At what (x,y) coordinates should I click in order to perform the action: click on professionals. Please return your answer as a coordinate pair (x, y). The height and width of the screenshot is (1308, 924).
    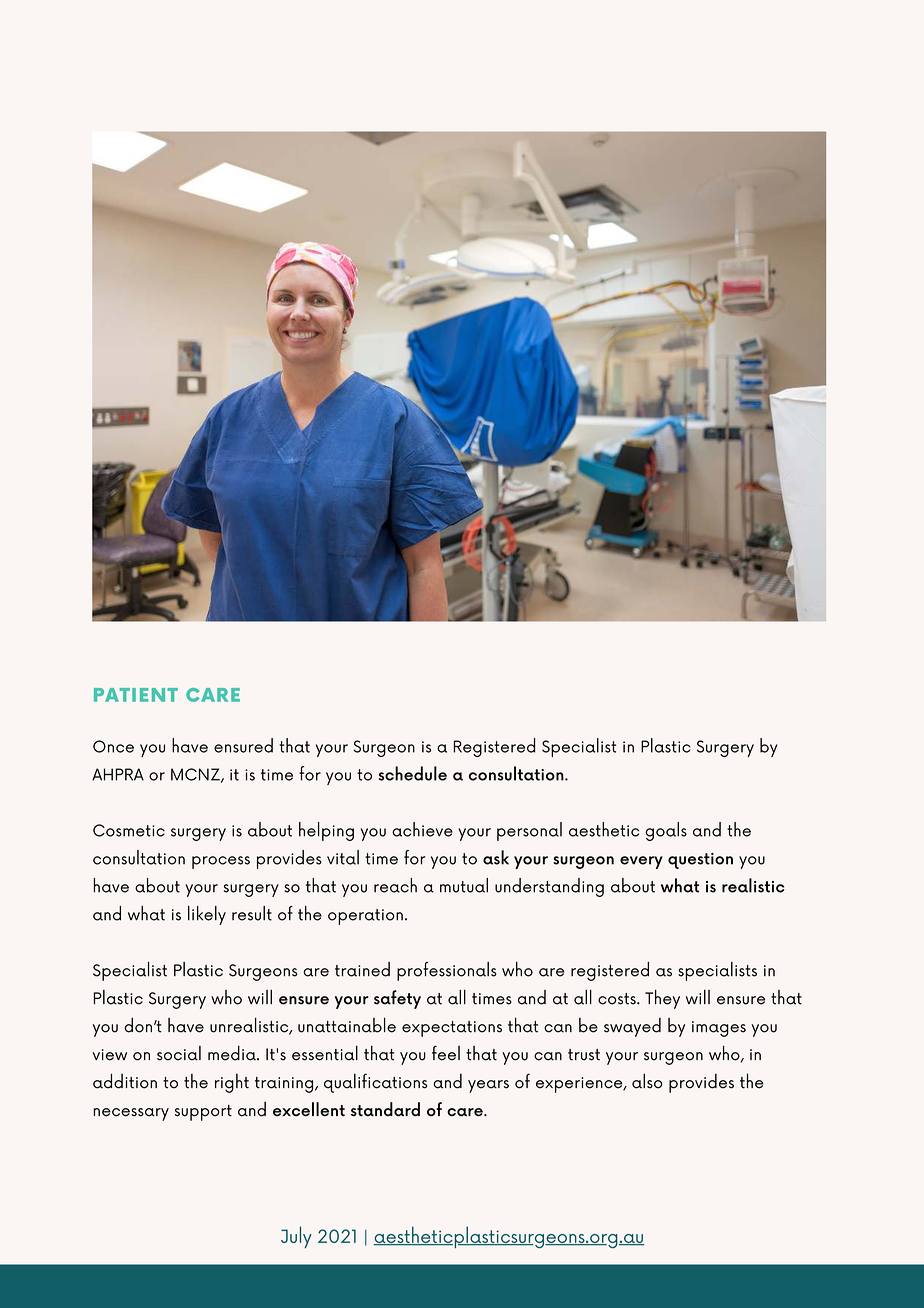
    Looking at the image, I should click on (447, 971).
